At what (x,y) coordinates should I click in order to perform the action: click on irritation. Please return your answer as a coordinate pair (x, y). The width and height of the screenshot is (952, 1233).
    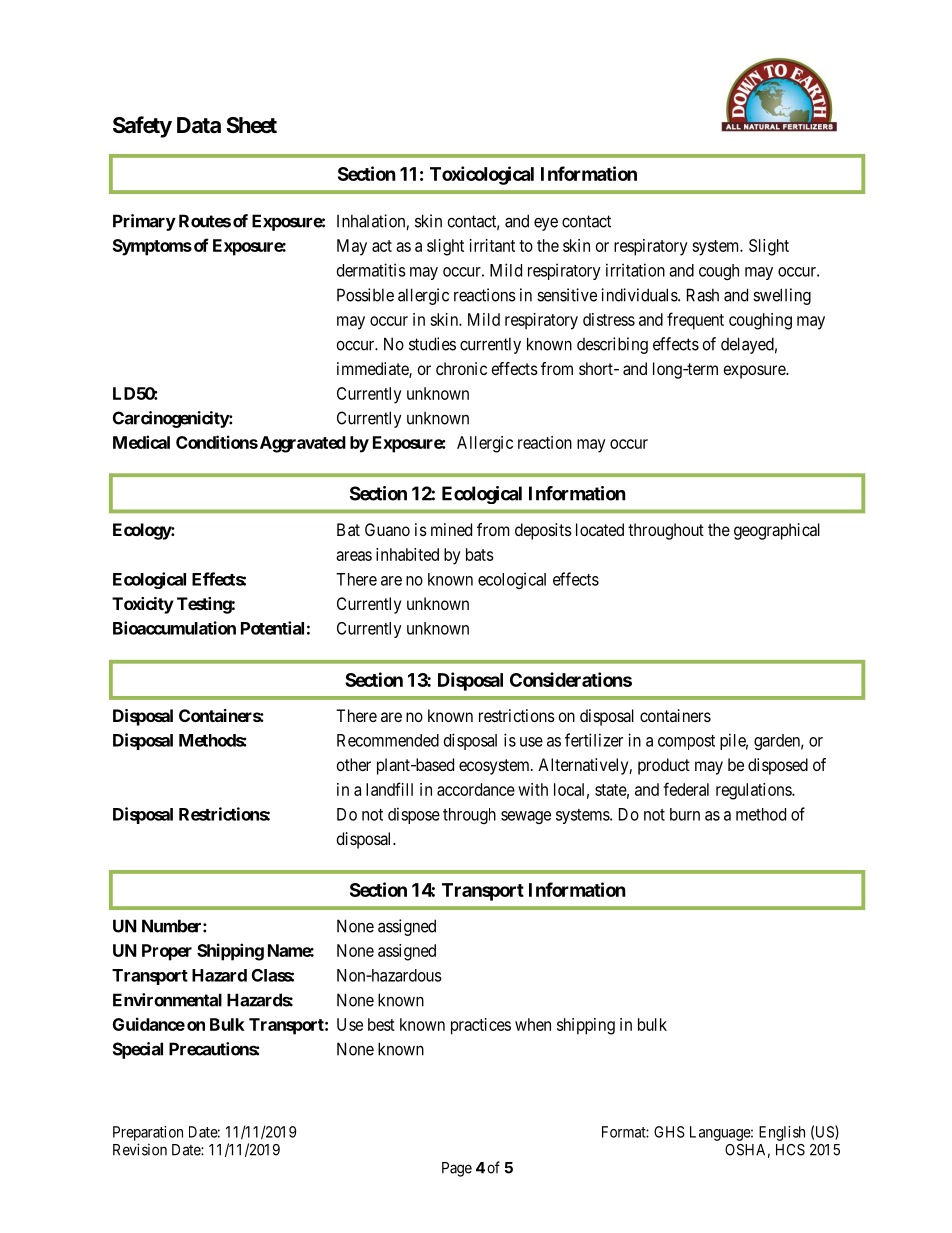
    Looking at the image, I should click on (635, 270).
